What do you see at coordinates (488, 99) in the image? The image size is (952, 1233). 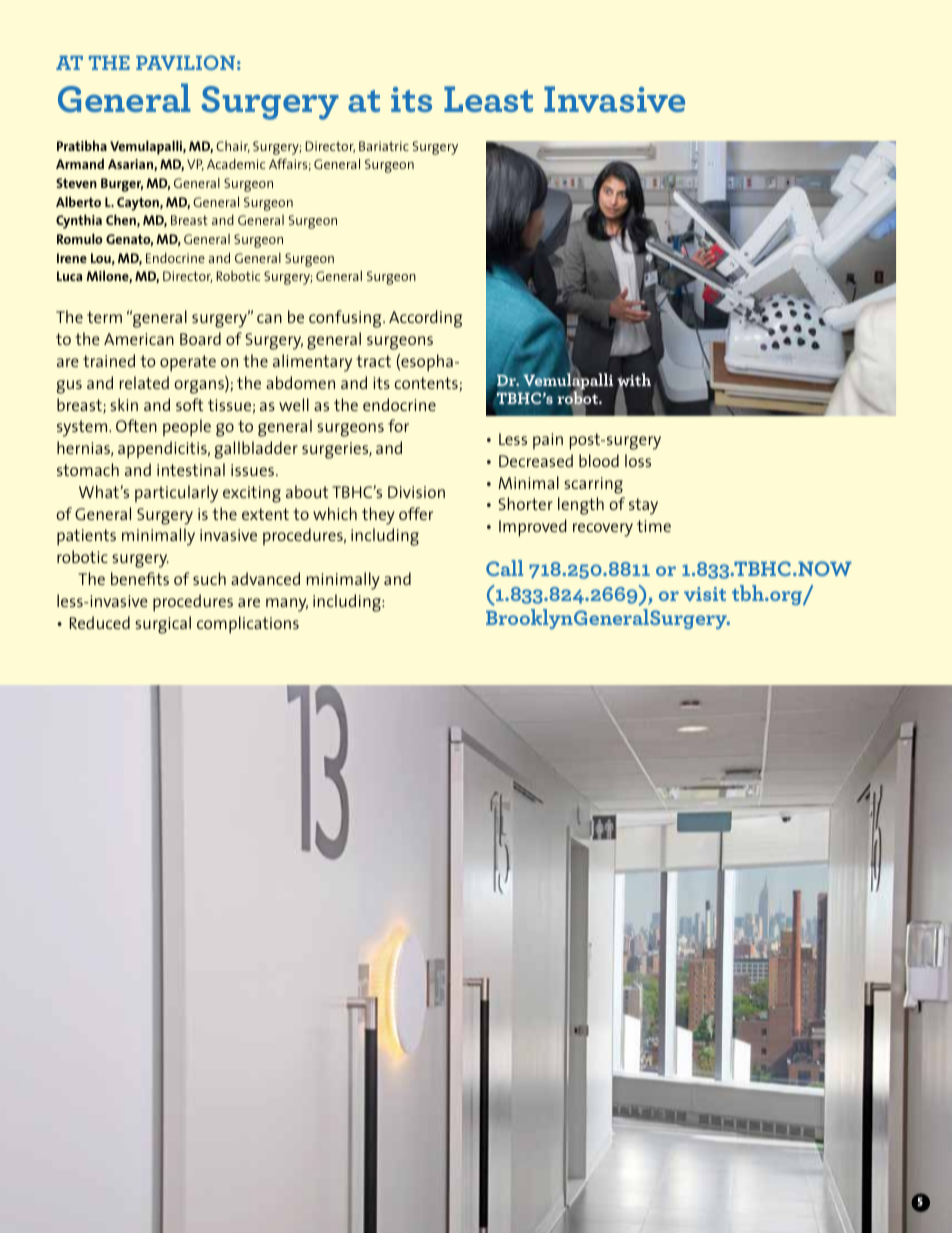 I see `Least` at bounding box center [488, 99].
